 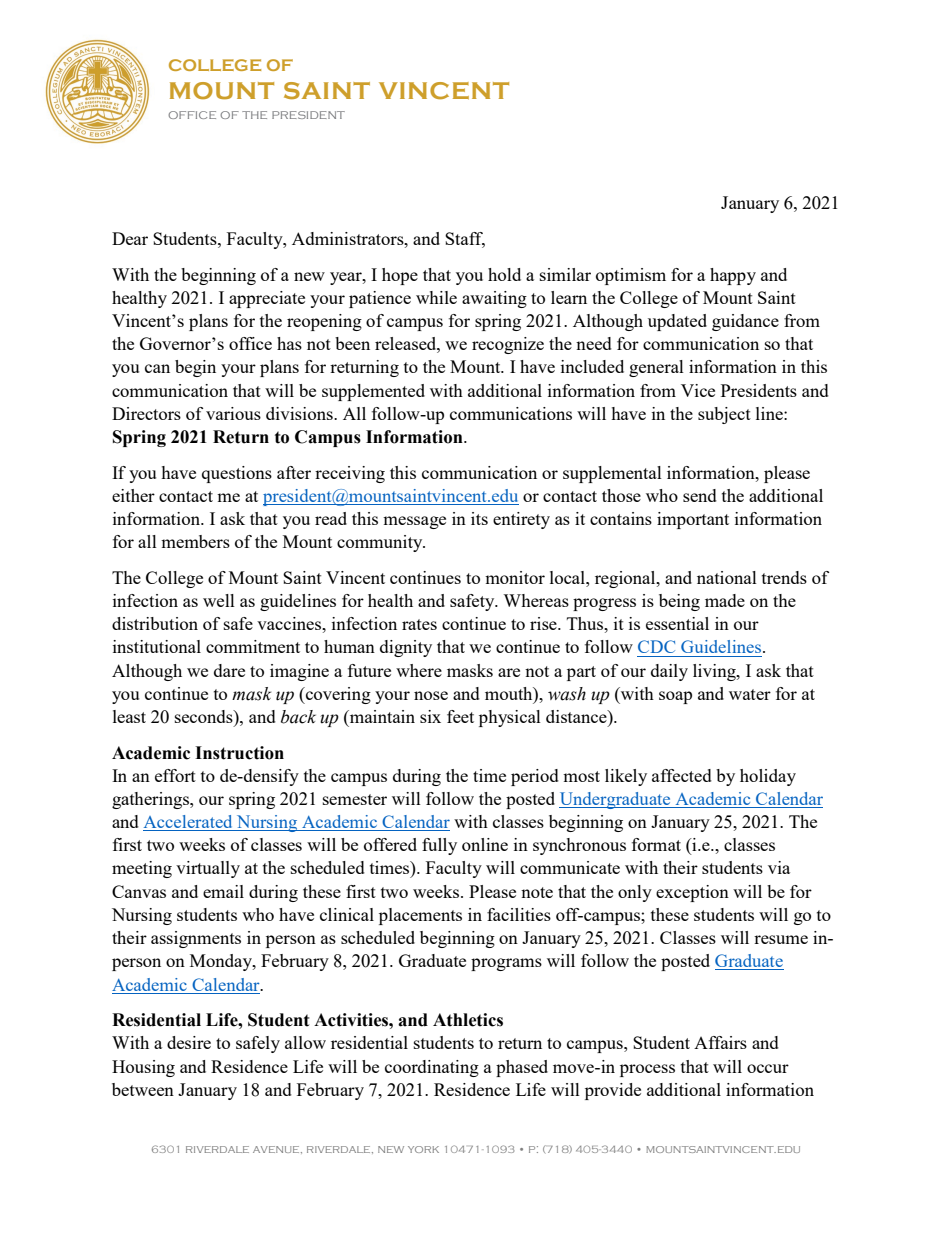 What do you see at coordinates (143, 1089) in the screenshot?
I see `between` at bounding box center [143, 1089].
